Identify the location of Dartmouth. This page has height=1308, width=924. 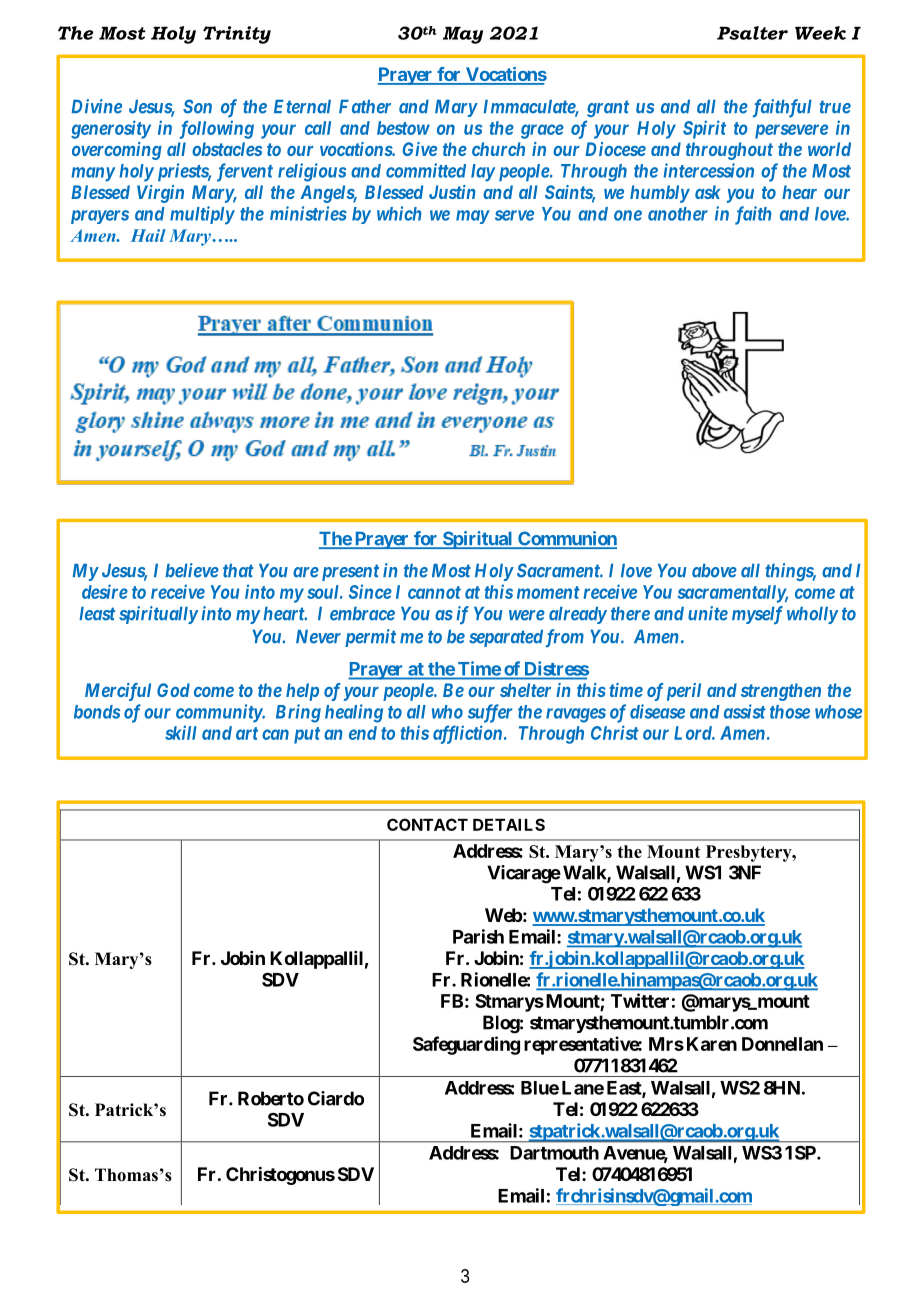
(554, 1153).
